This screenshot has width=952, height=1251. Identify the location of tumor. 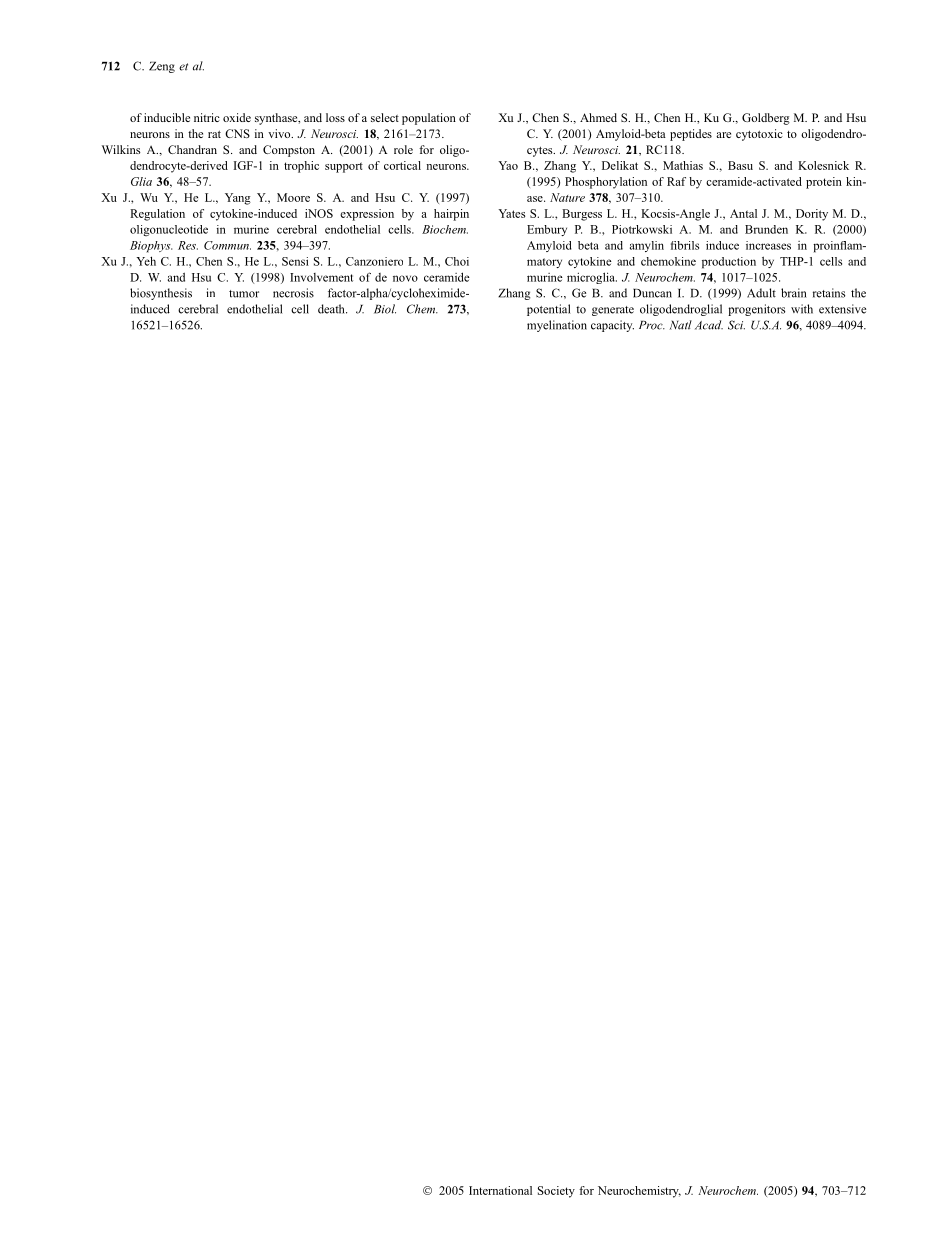
(244, 294).
